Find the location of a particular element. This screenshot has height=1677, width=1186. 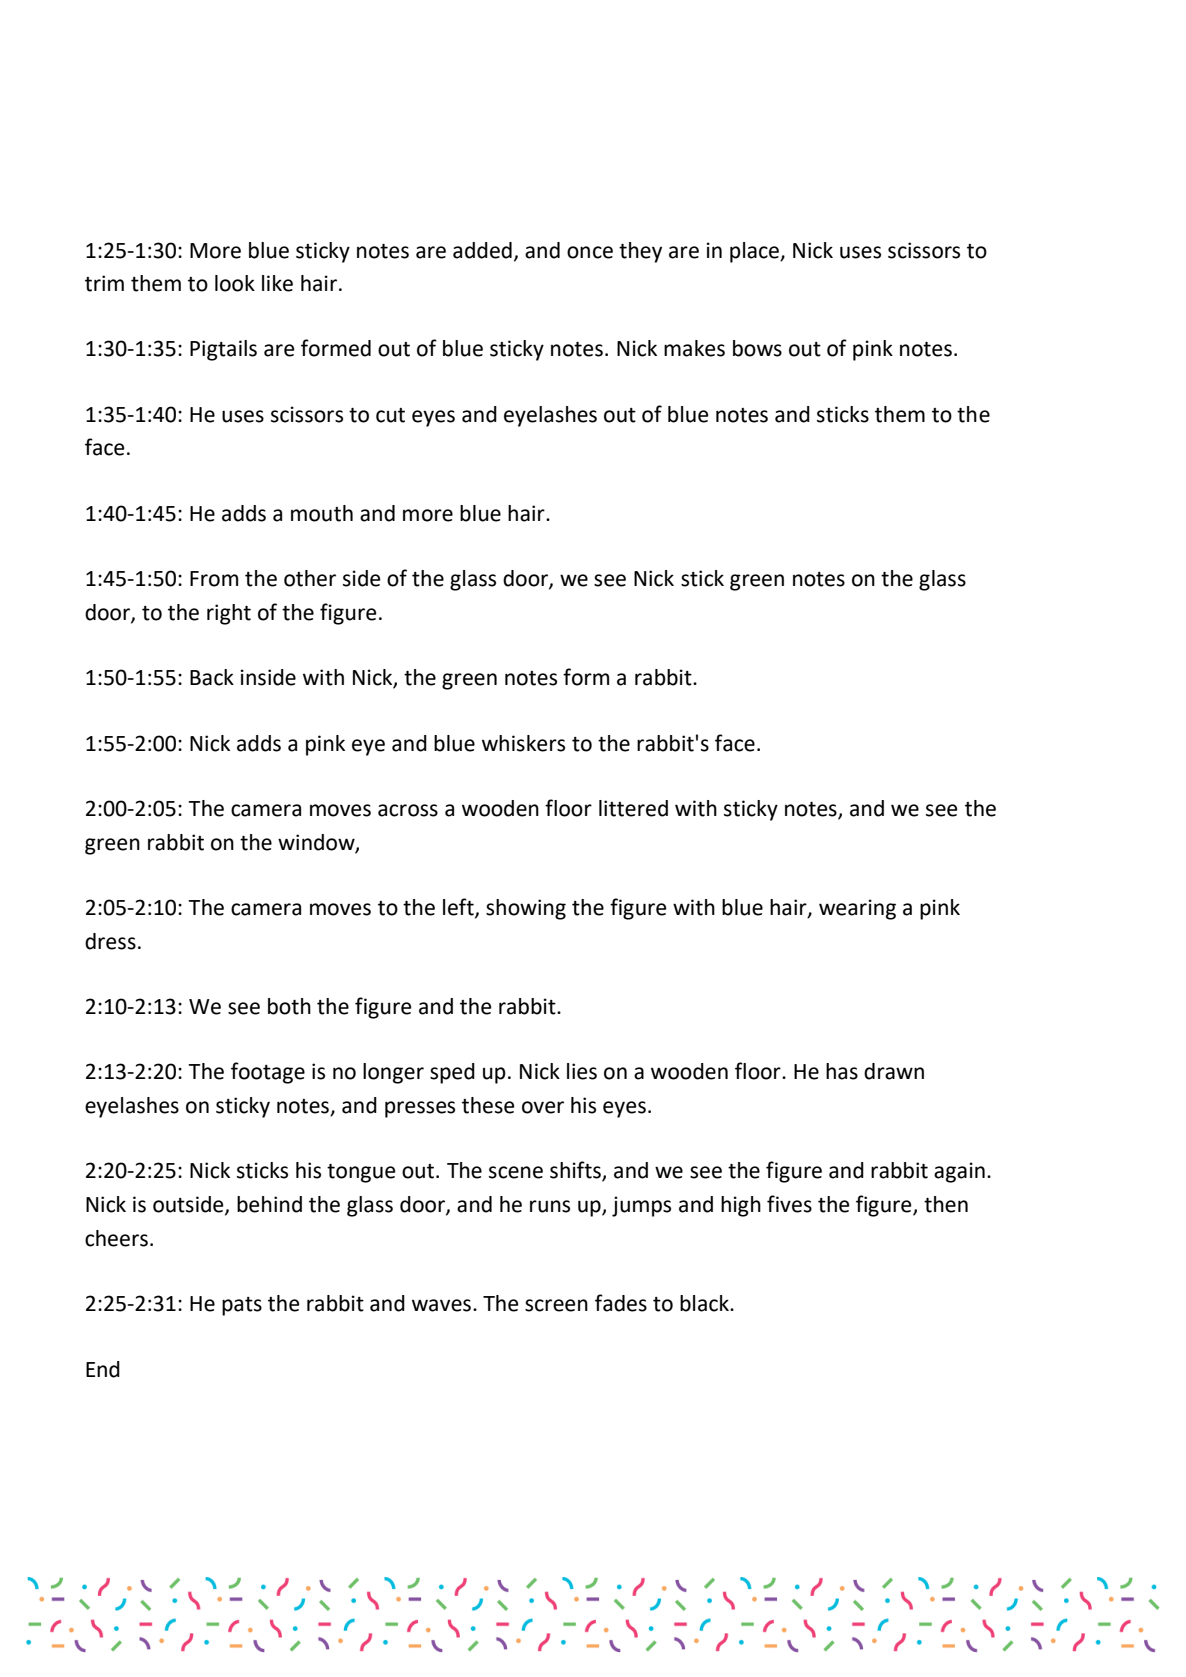

added is located at coordinates (482, 250).
